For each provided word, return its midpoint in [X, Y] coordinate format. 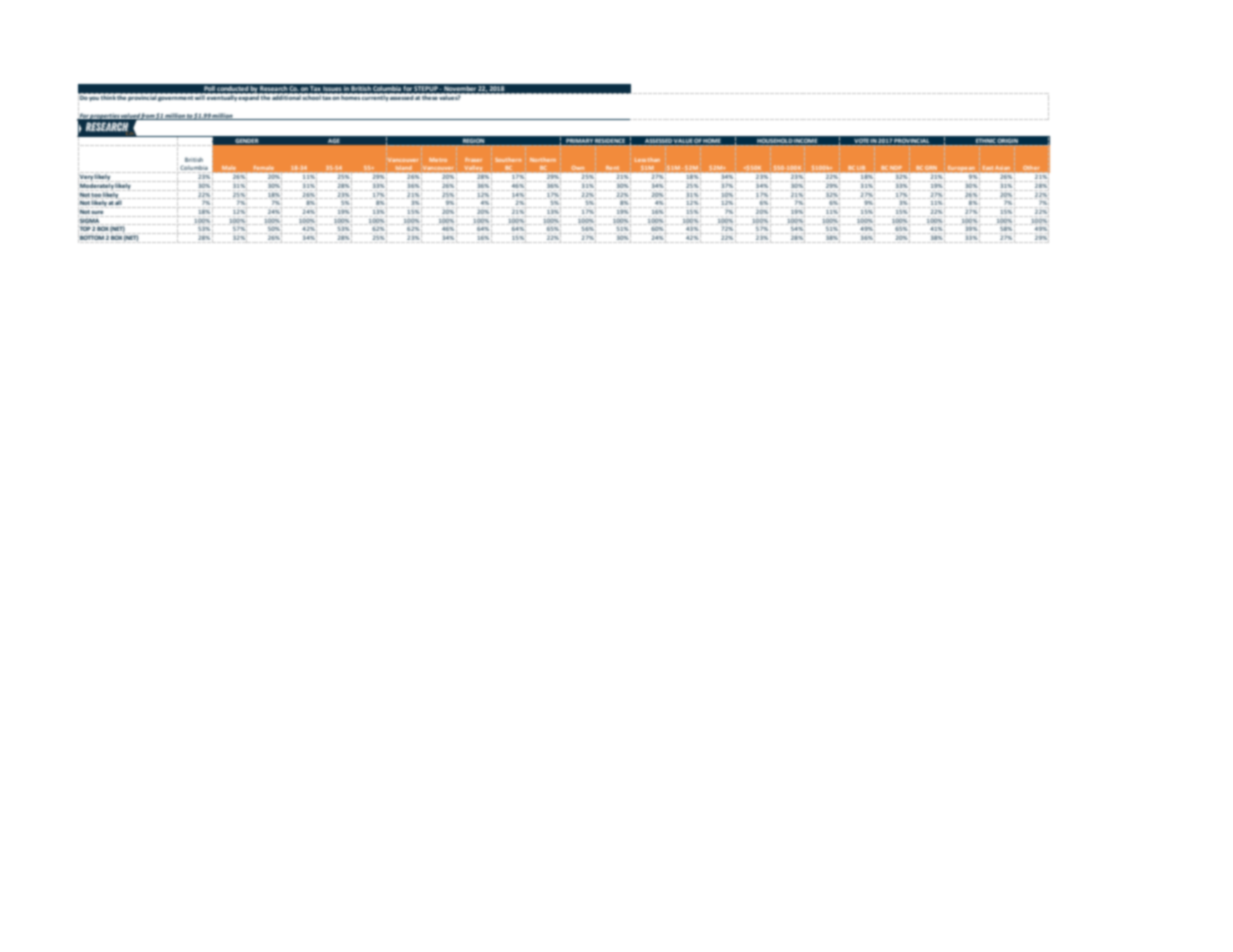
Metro [438, 160]
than [654, 160]
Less [640, 160]
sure [98, 213]
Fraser [473, 160]
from [148, 116]
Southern [508, 160]
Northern [543, 160]
